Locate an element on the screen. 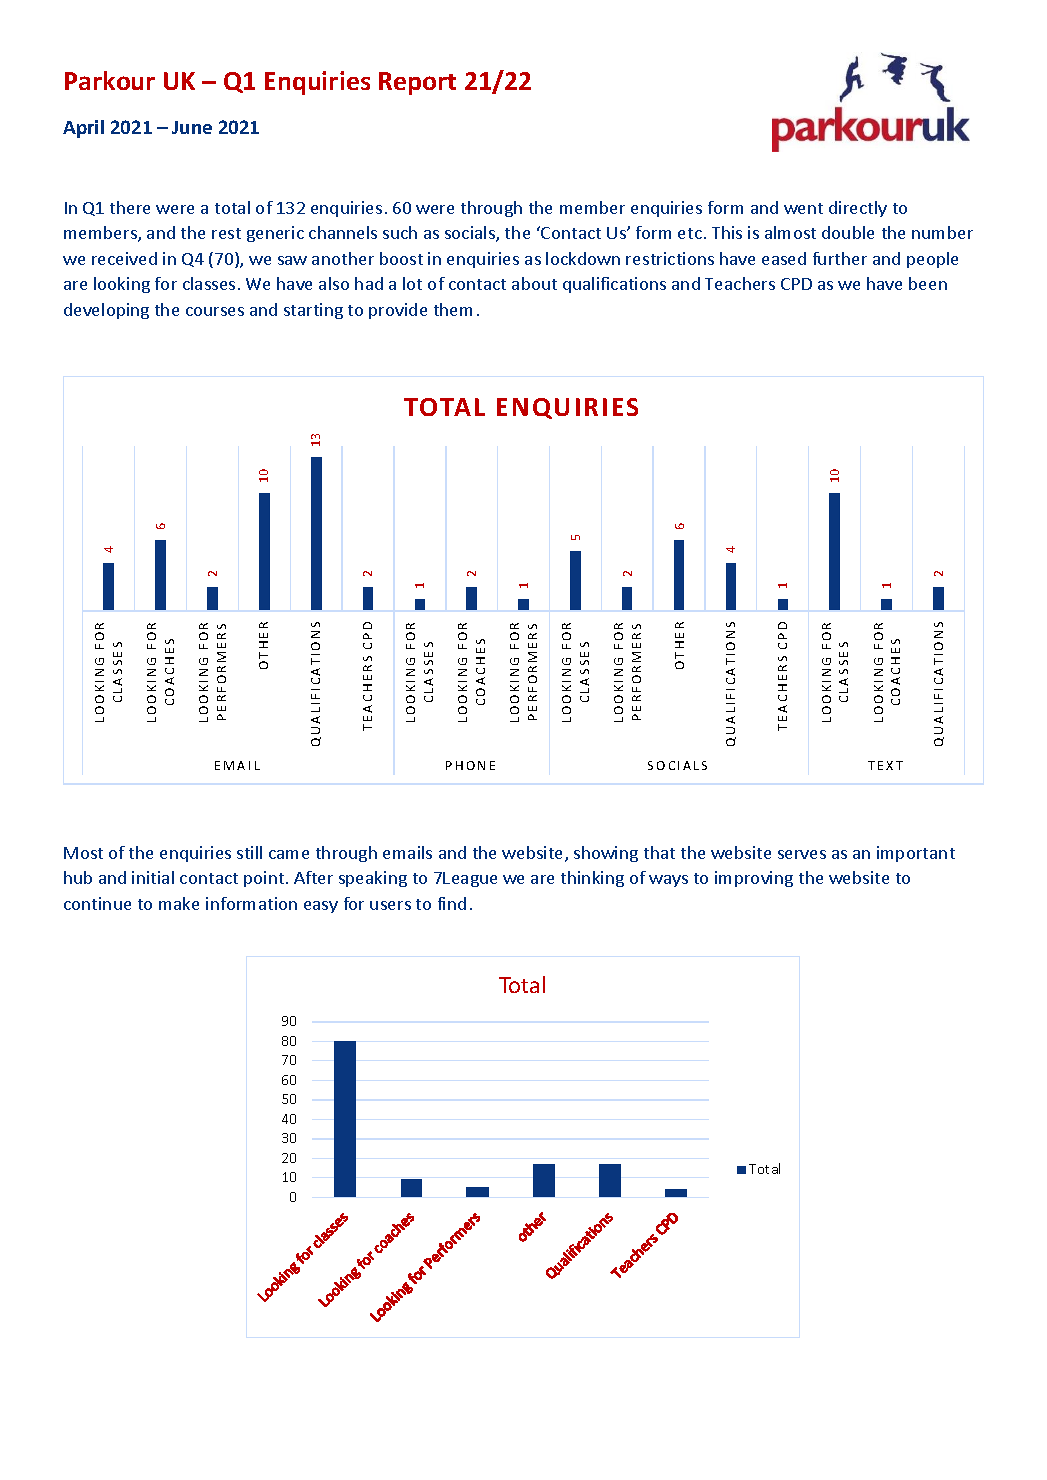 Image resolution: width=1047 pixels, height=1480 pixels. directly is located at coordinates (858, 209).
